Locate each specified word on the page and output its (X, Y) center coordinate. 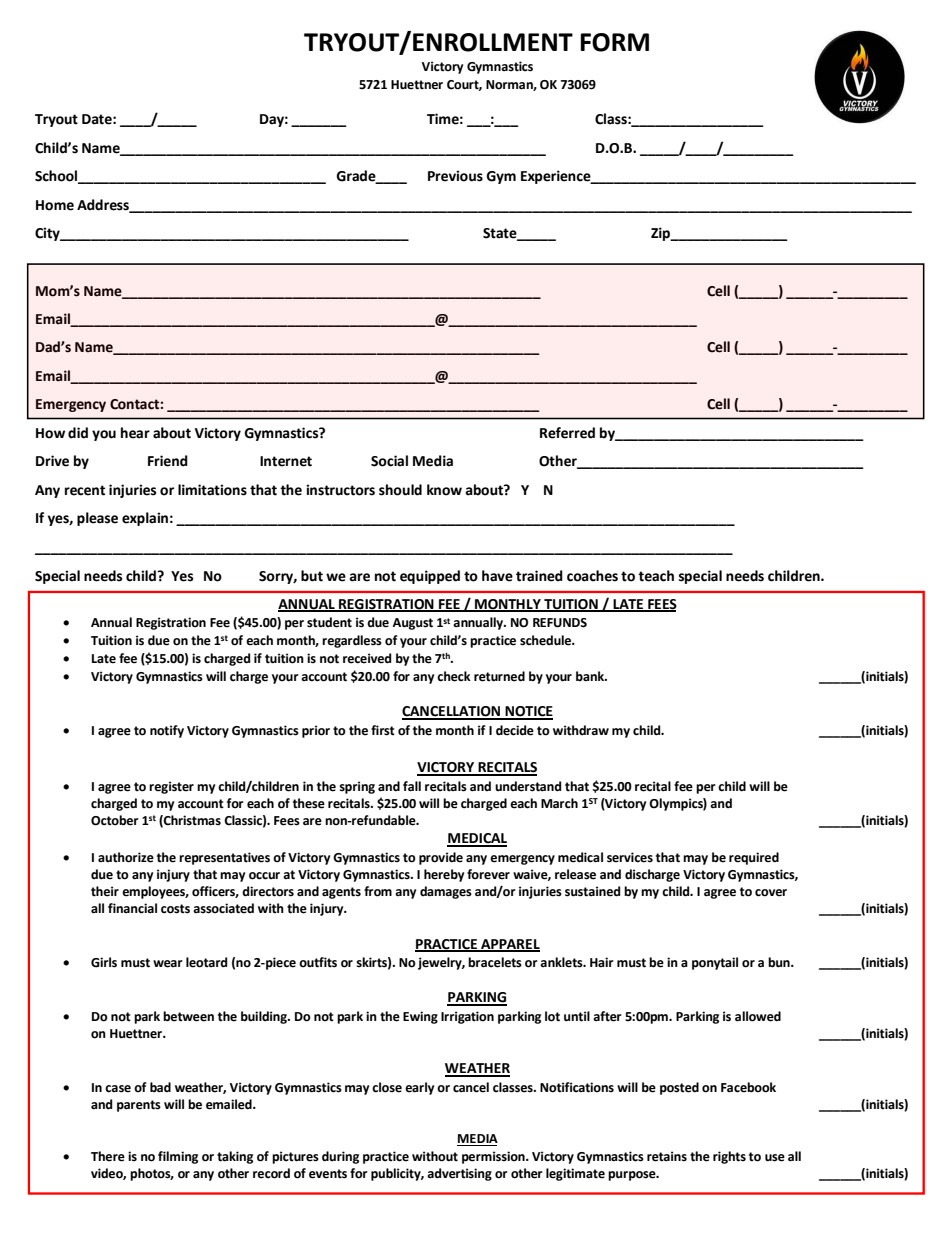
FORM (614, 42)
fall (412, 786)
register (171, 787)
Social (389, 461)
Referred (567, 433)
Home (55, 205)
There (108, 1156)
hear (135, 433)
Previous (455, 176)
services (630, 857)
